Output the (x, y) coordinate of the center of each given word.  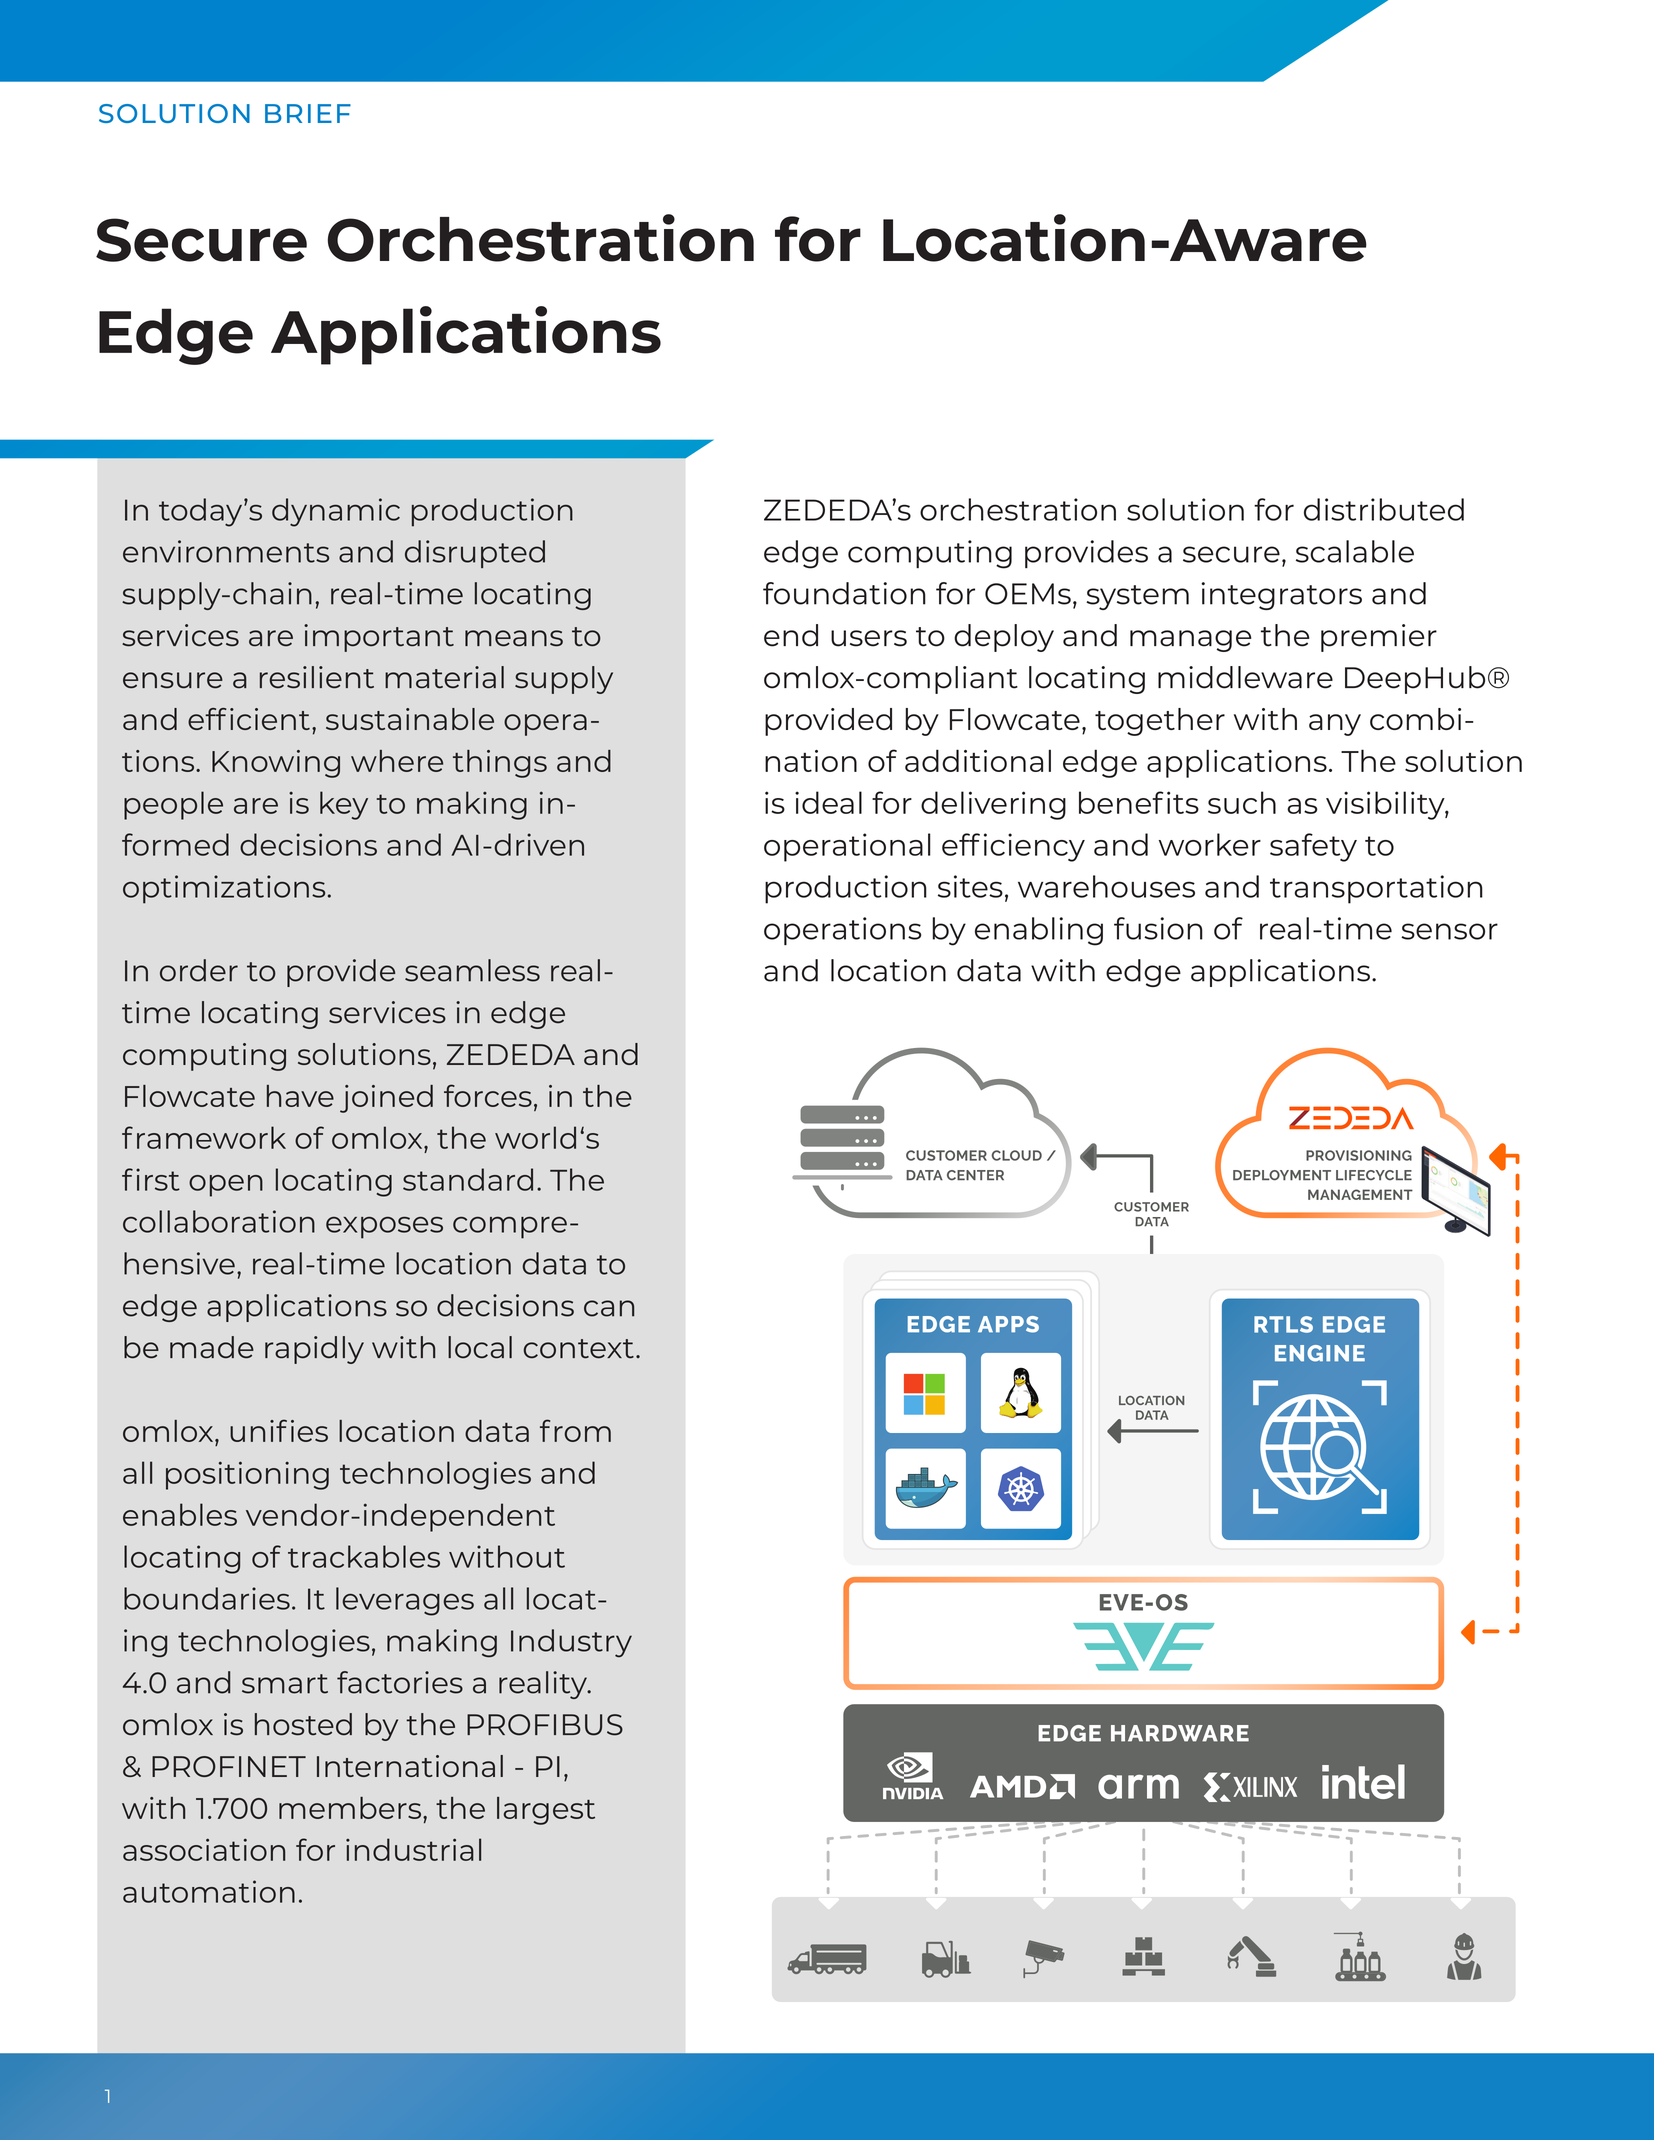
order (199, 970)
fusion (1158, 928)
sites (970, 886)
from (575, 1430)
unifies (279, 1430)
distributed (1384, 509)
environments (226, 551)
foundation (844, 593)
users (869, 638)
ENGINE (1320, 1353)
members (351, 1808)
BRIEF (308, 113)
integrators (1281, 596)
